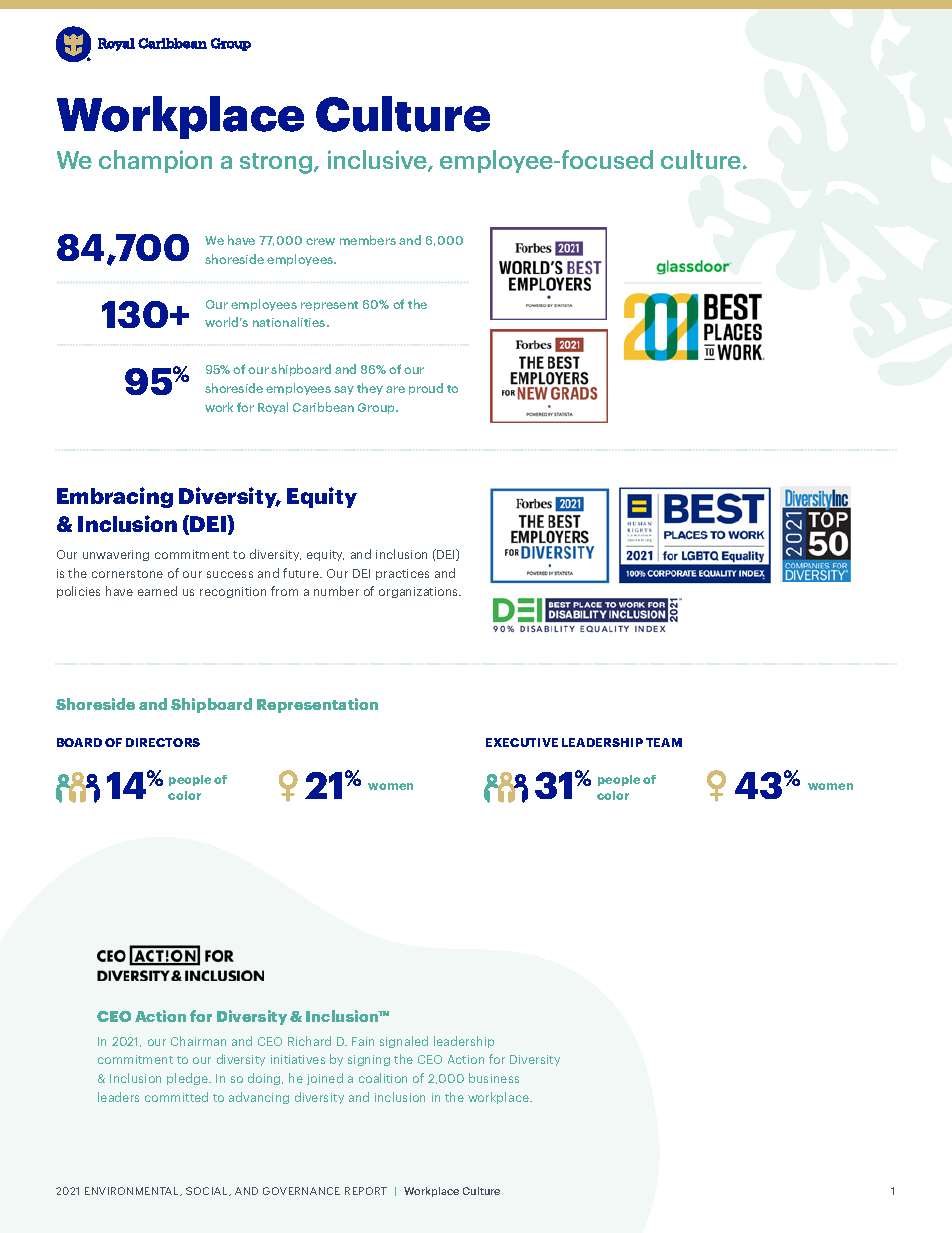 The height and width of the screenshot is (1233, 952). What do you see at coordinates (163, 742) in the screenshot?
I see `DIRECTORS` at bounding box center [163, 742].
